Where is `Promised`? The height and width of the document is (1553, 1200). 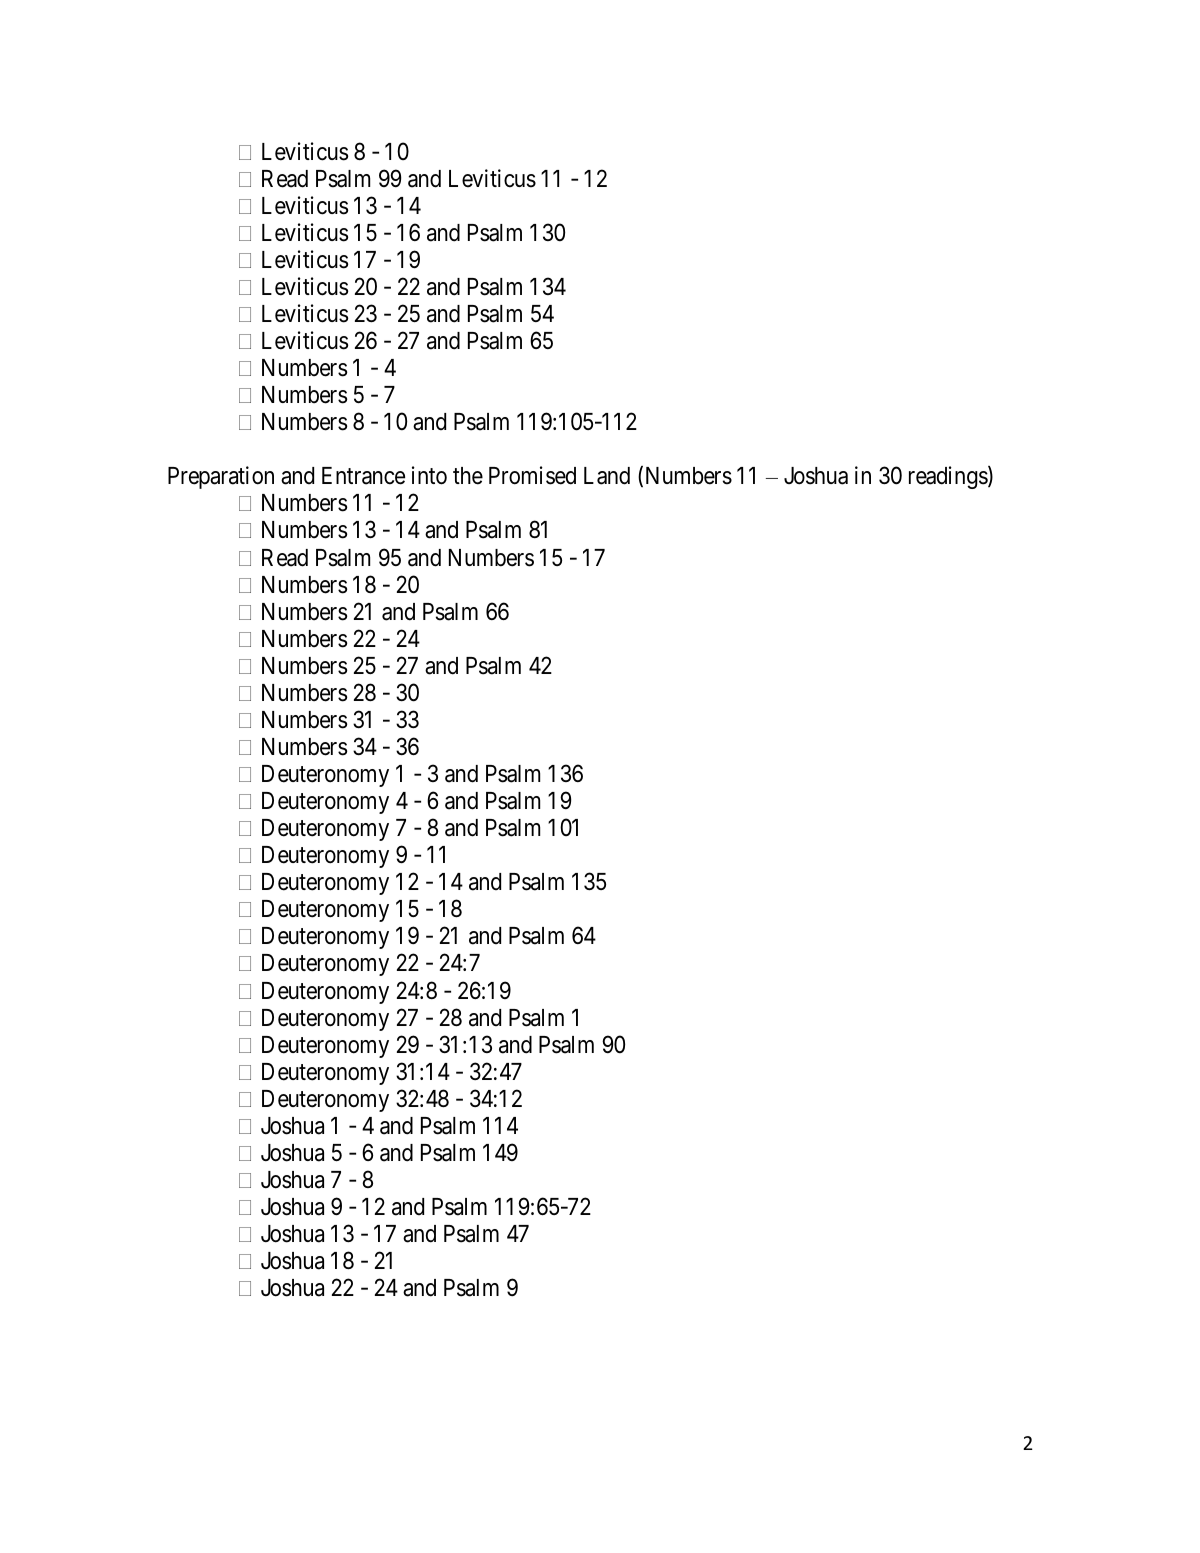
Promised is located at coordinates (532, 475).
